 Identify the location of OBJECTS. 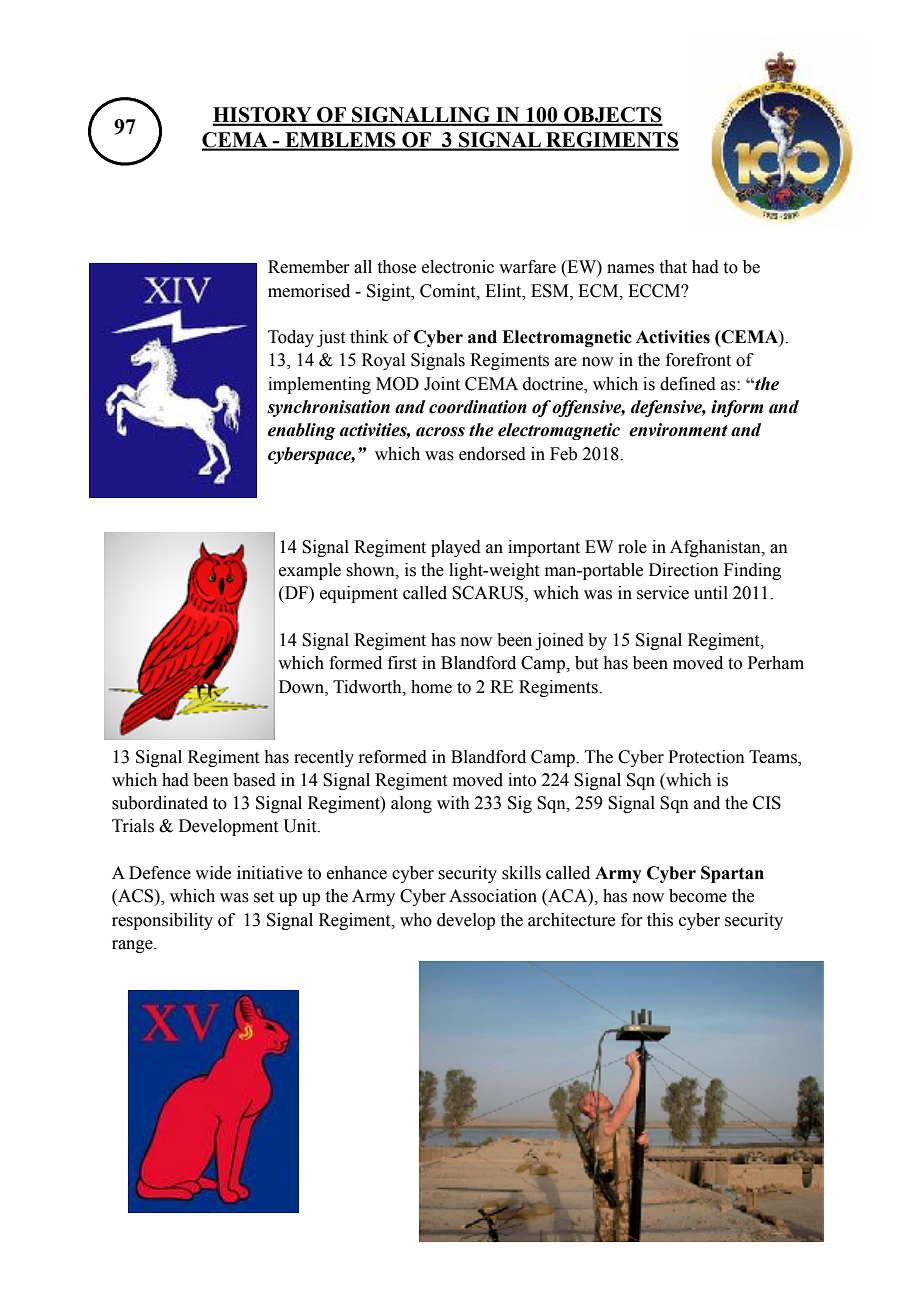
(612, 116).
